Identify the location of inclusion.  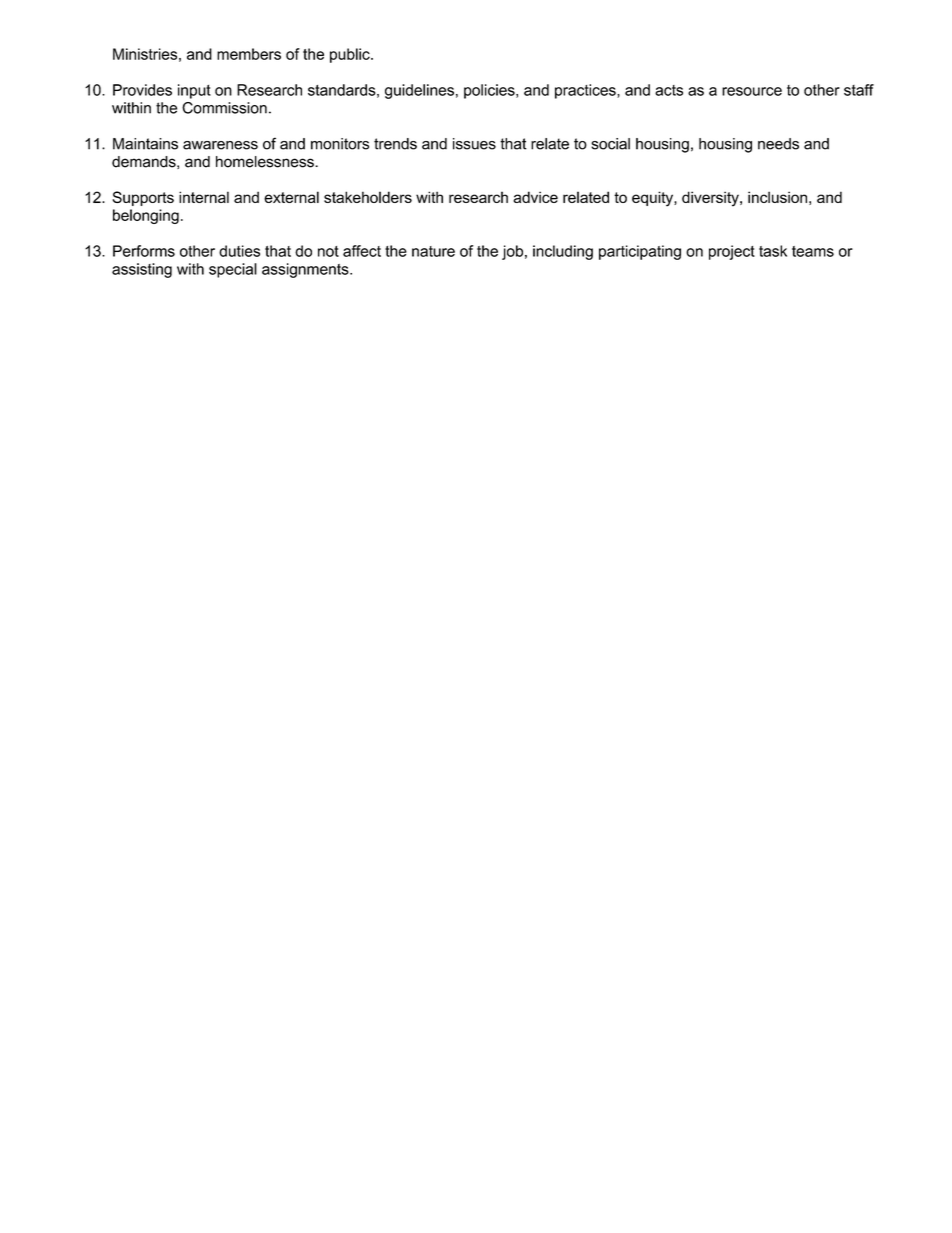
(777, 197).
